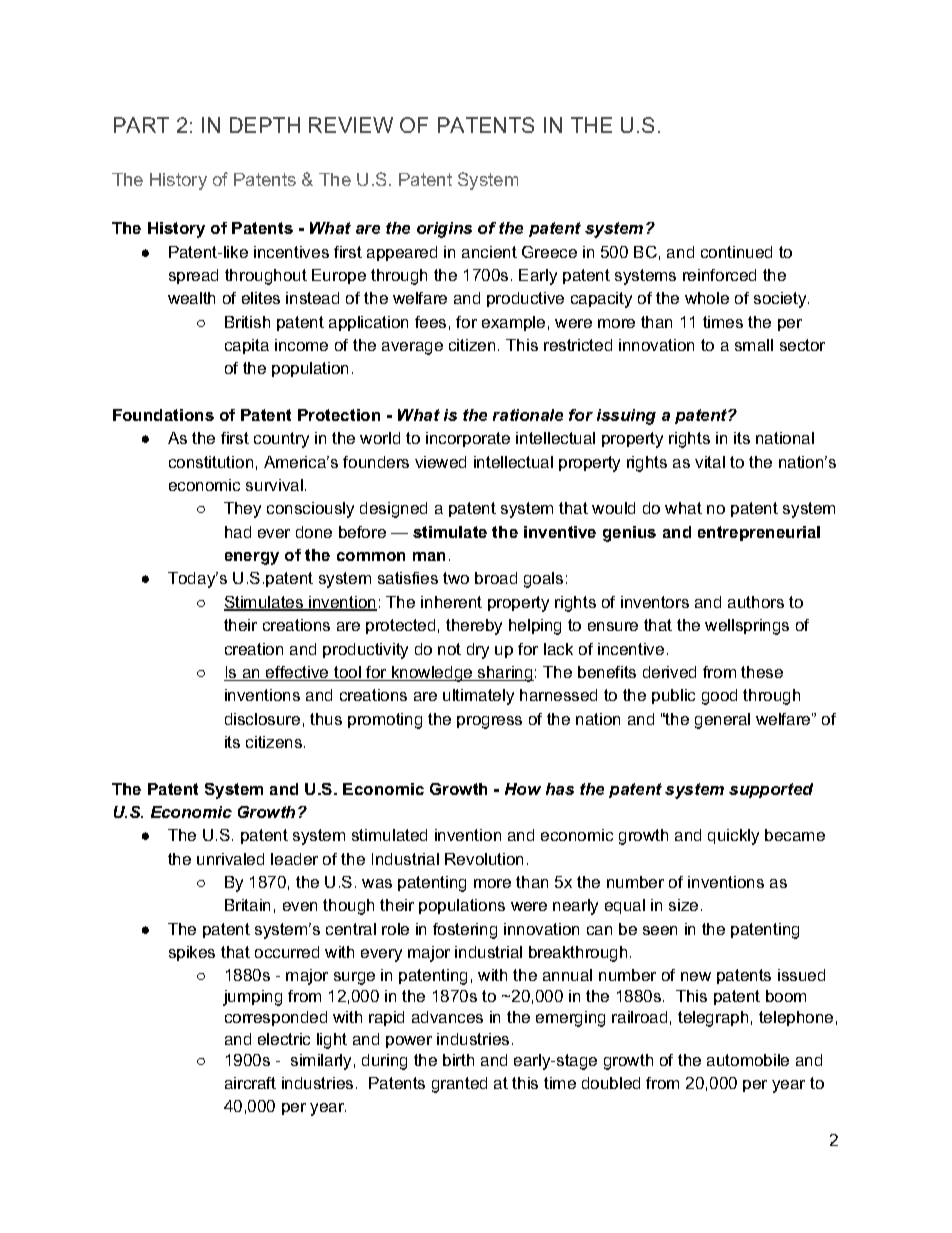  I want to click on energy, so click(252, 558).
